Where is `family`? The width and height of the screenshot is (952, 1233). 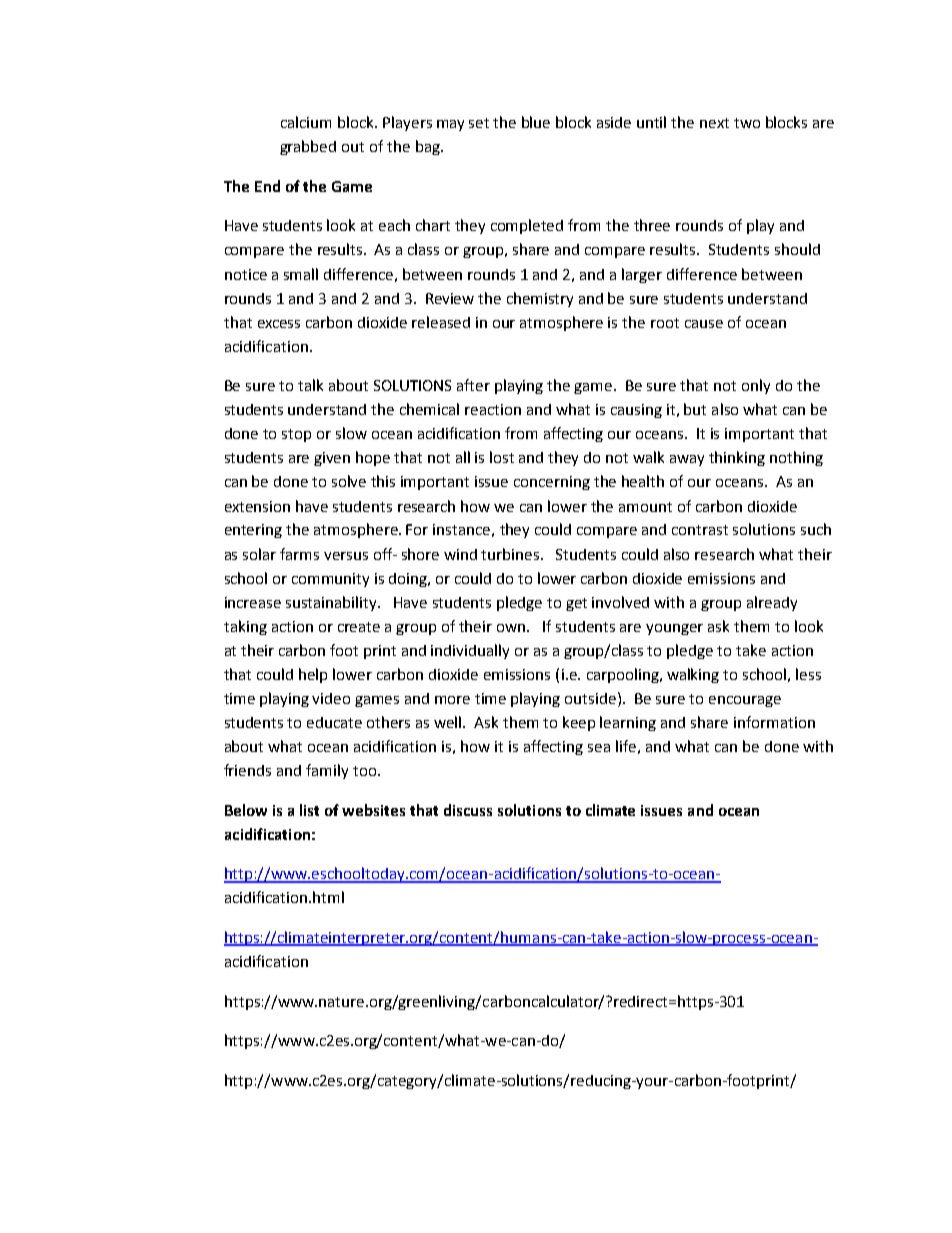
family is located at coordinates (327, 771).
